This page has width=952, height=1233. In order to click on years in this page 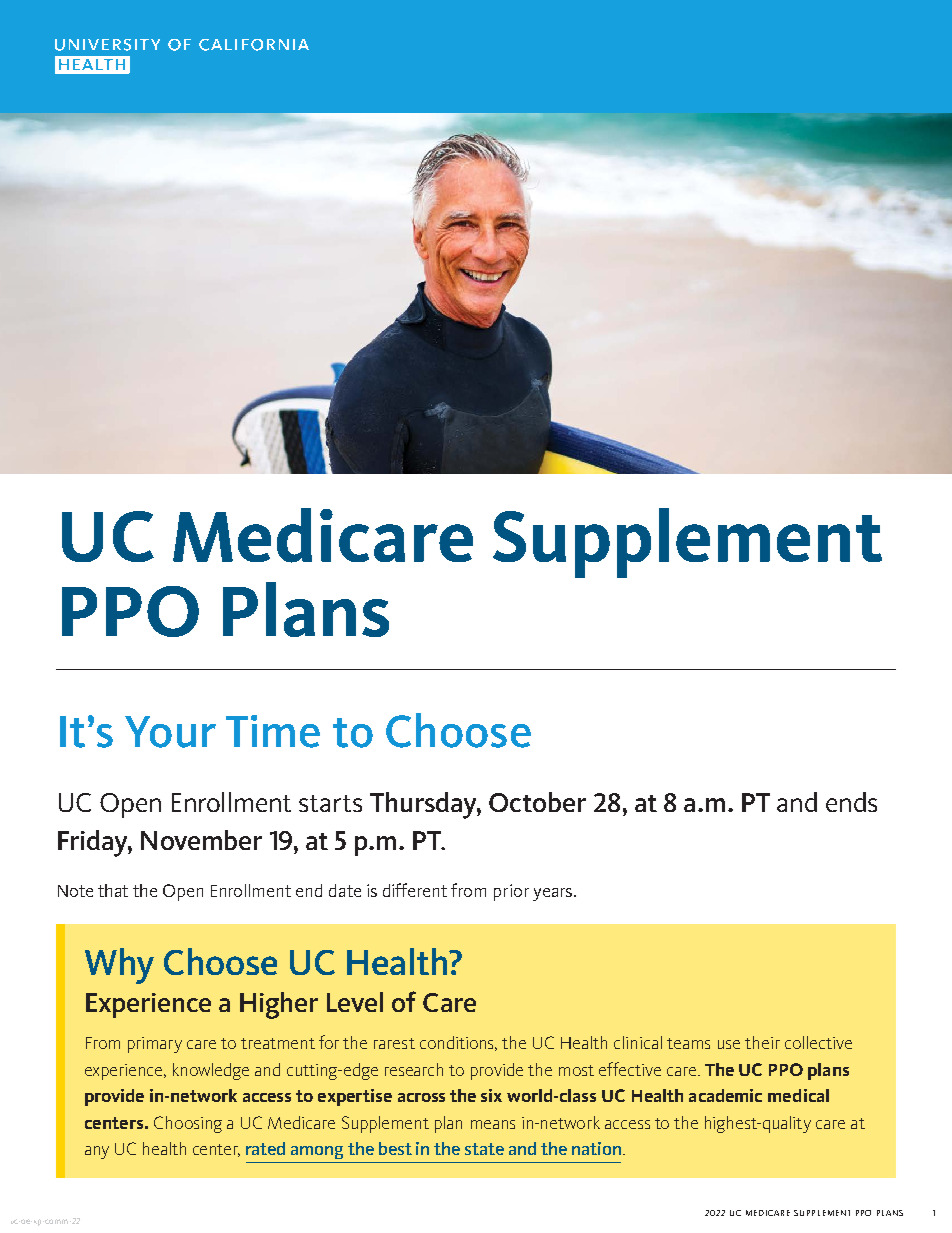, I will do `click(554, 894)`.
